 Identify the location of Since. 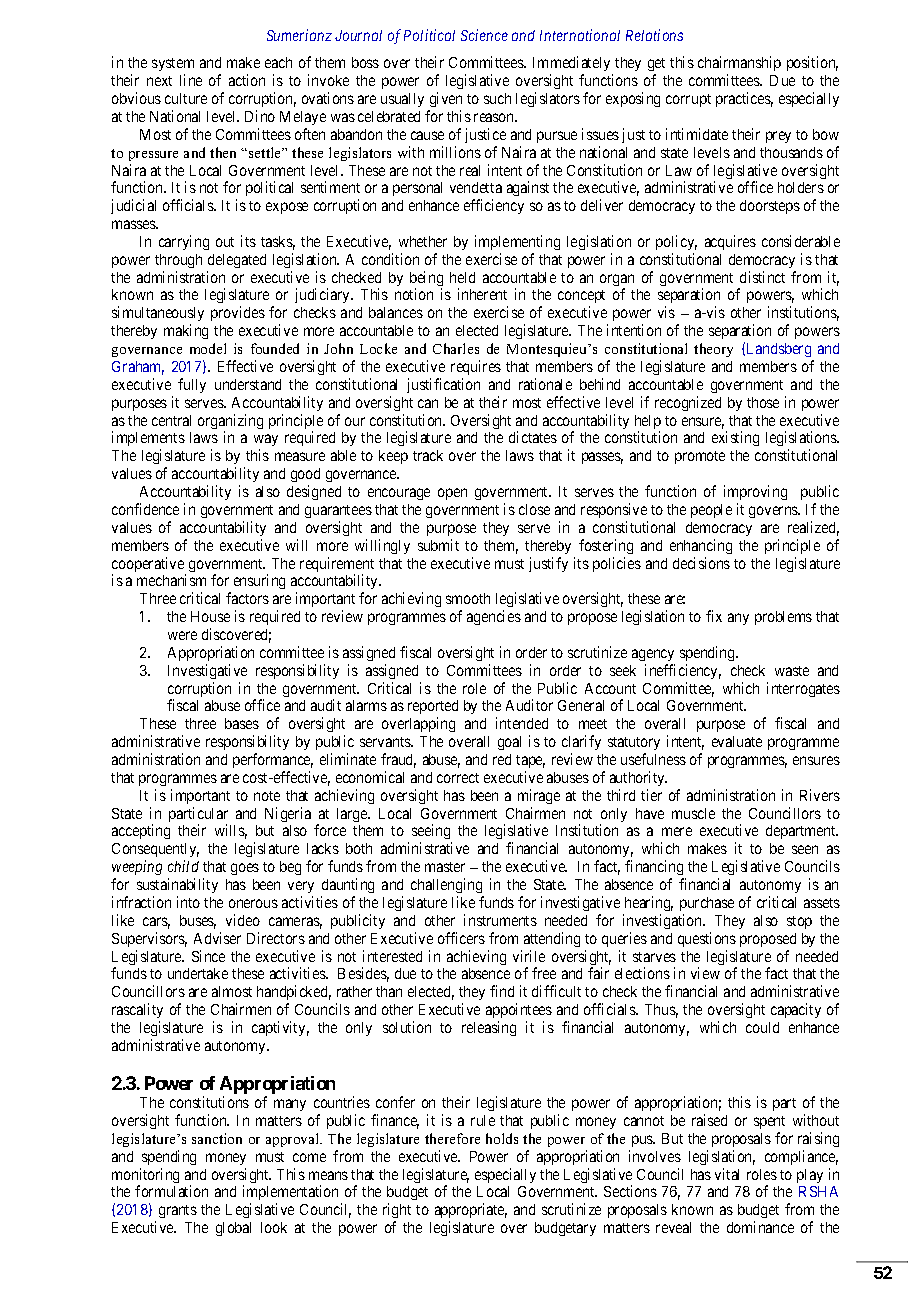
(208, 956).
